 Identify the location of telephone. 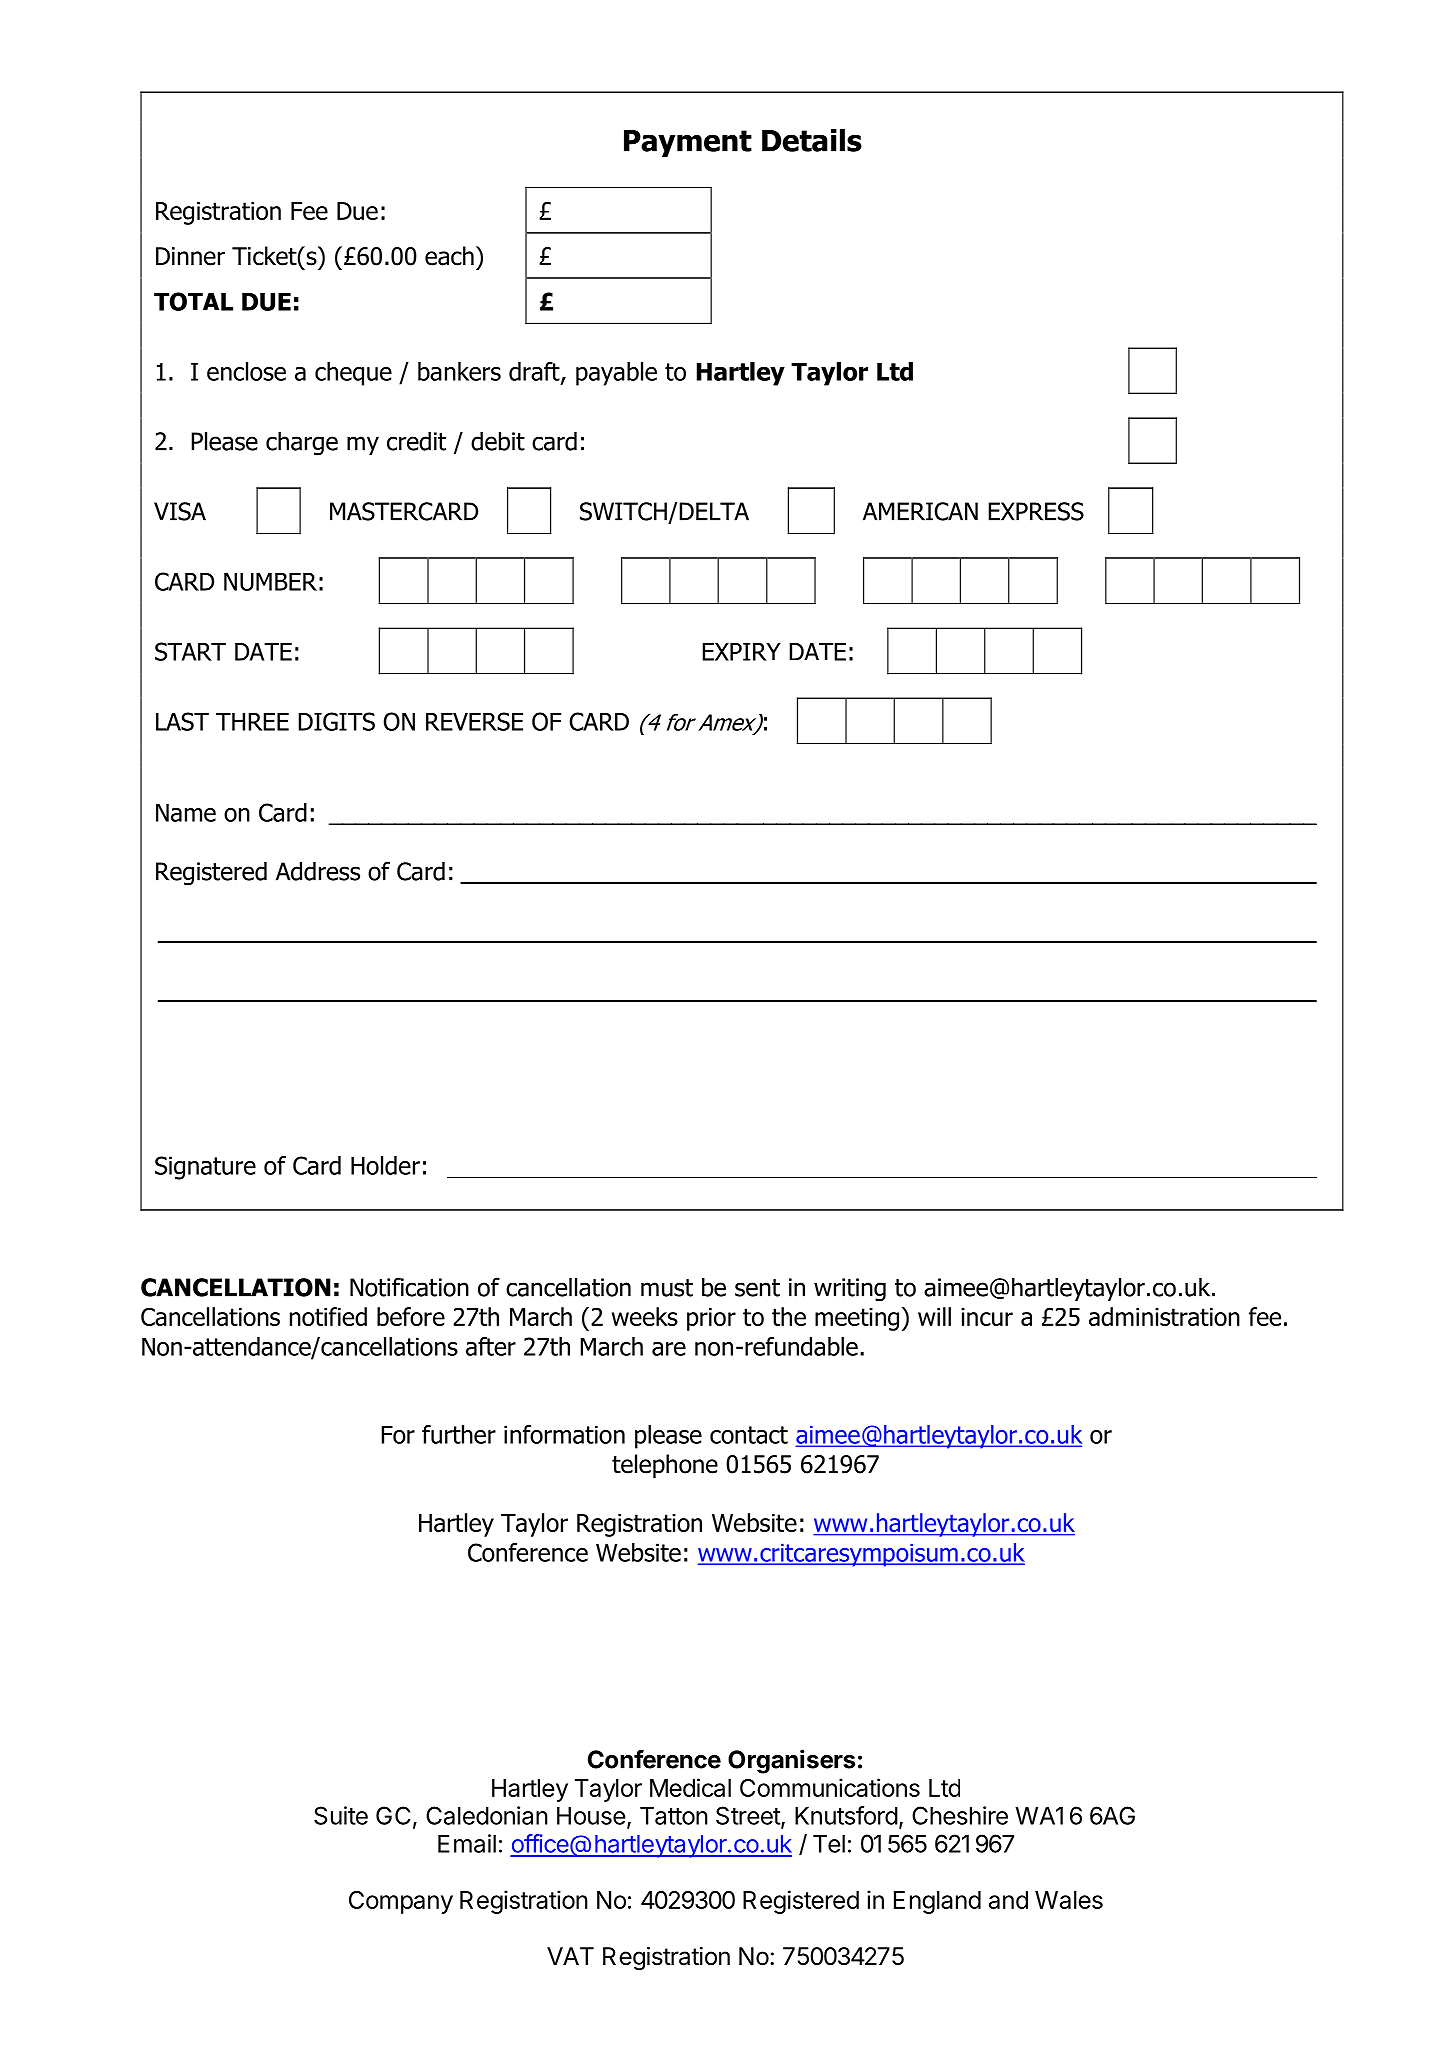
(665, 1466).
